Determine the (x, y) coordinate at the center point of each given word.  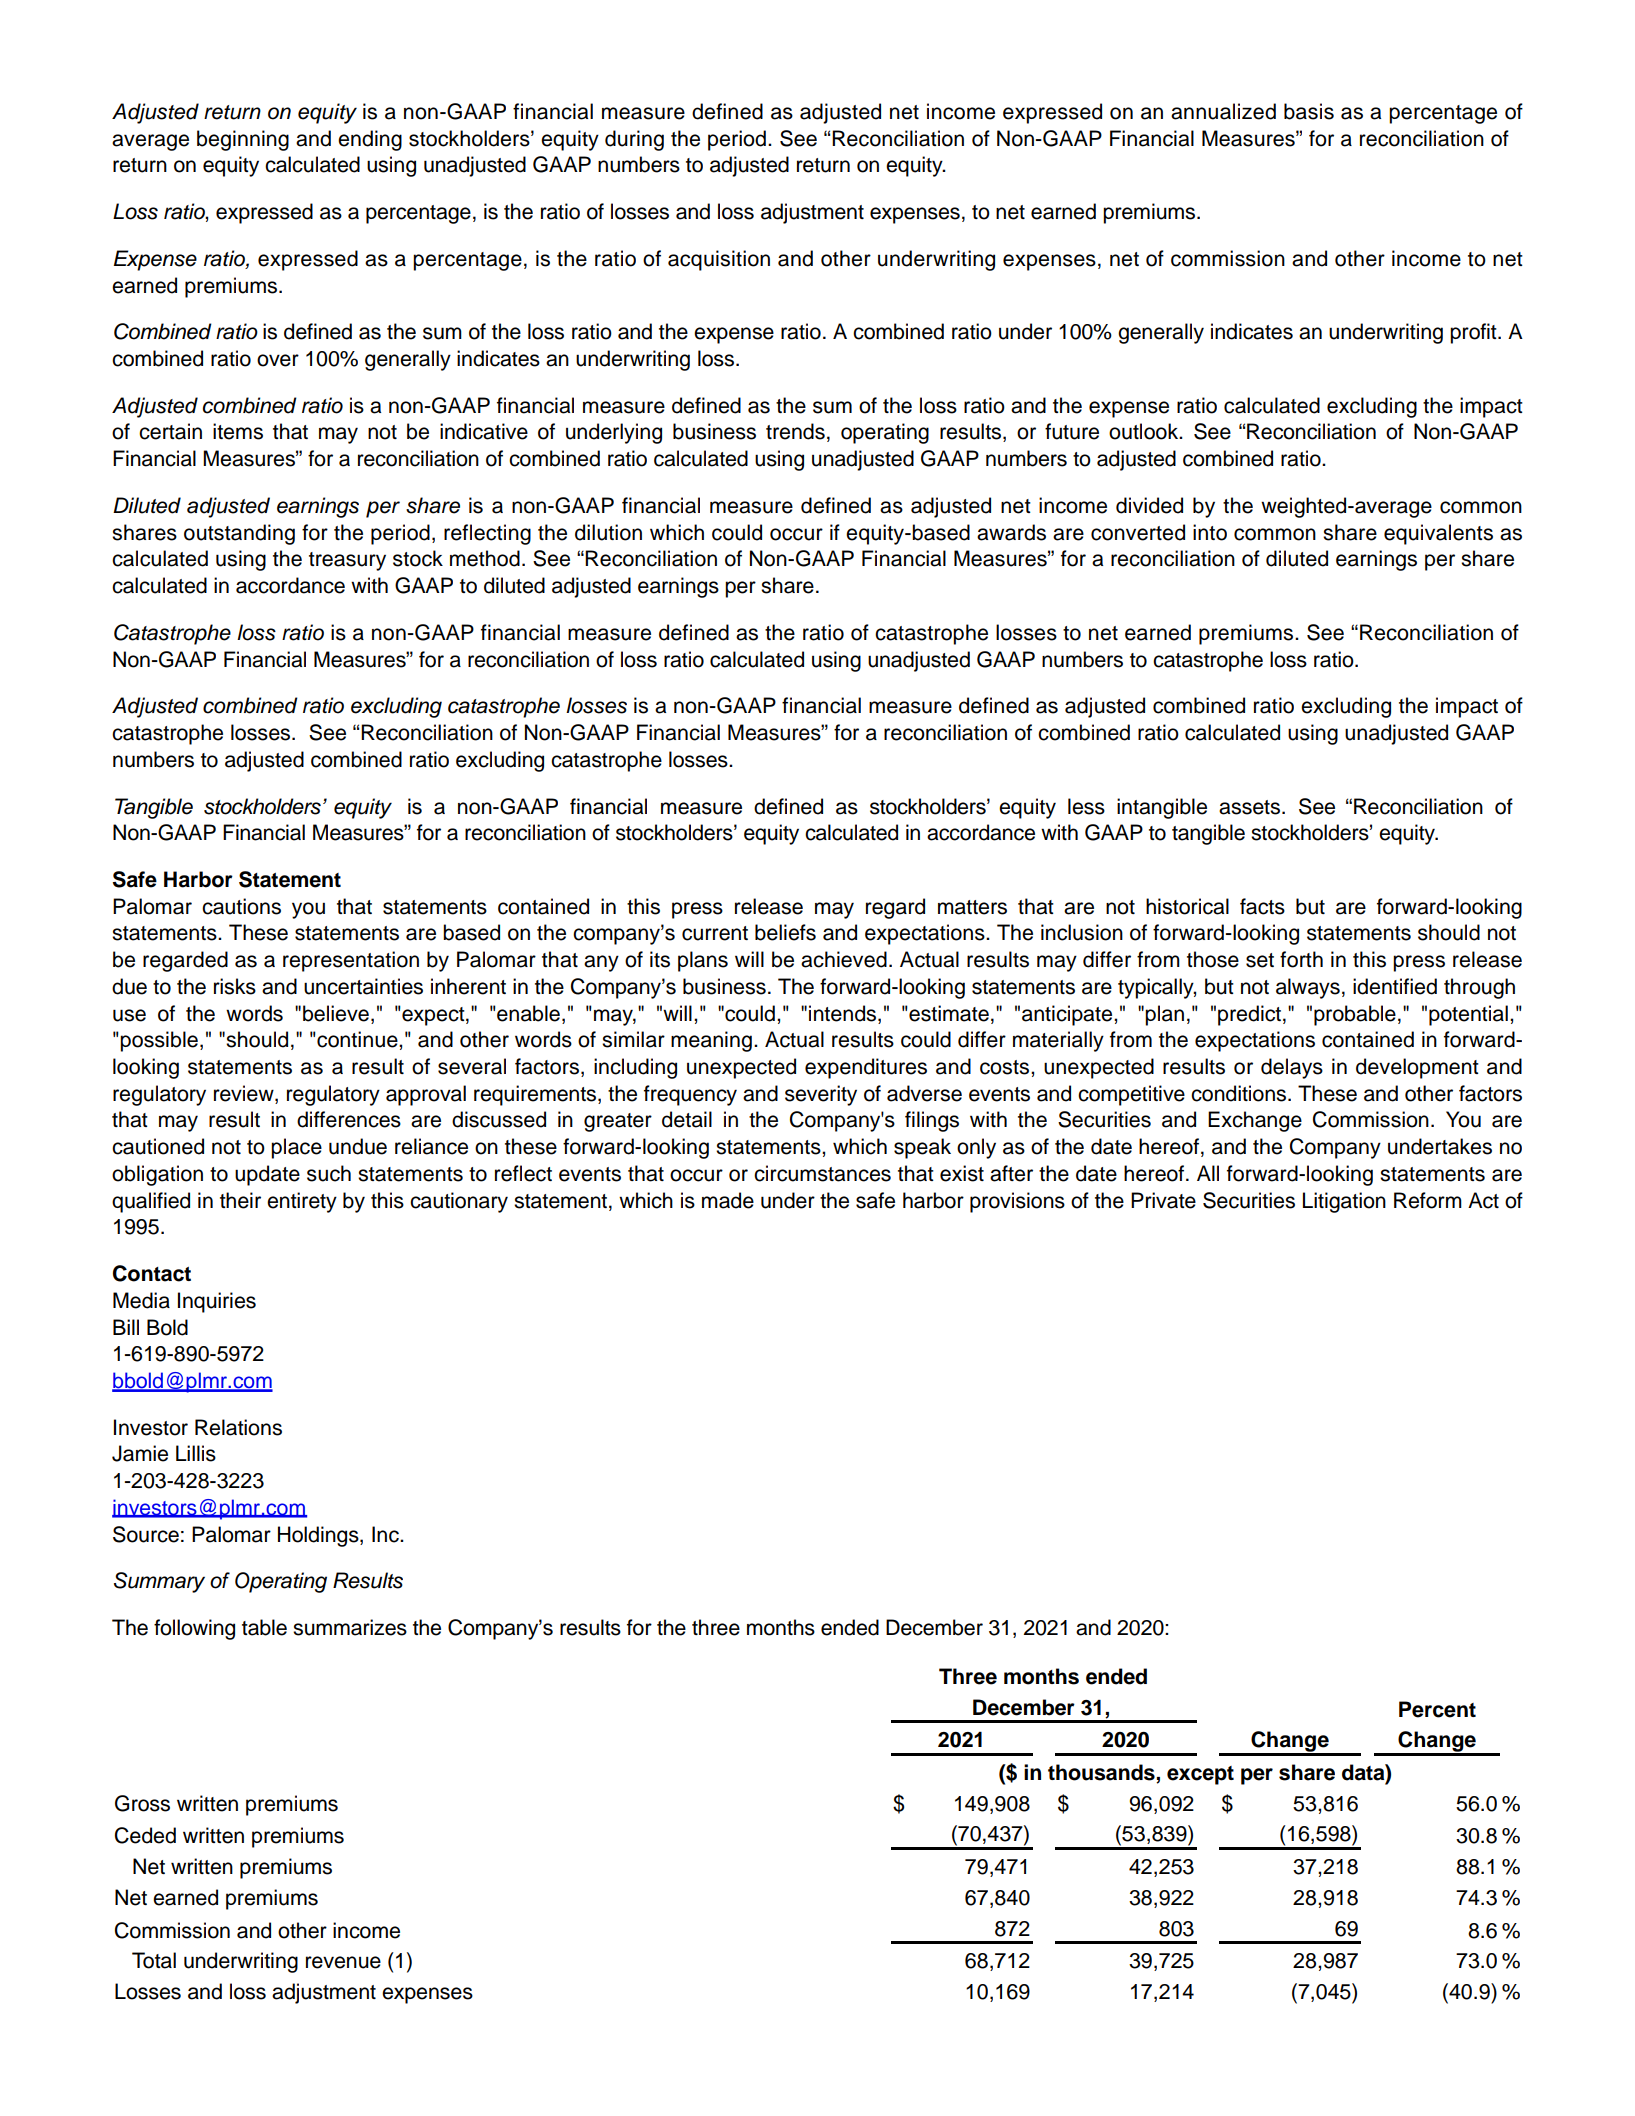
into (1210, 532)
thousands (1102, 1773)
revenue (343, 1962)
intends (844, 1013)
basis (1309, 111)
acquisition (719, 260)
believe (336, 1013)
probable (1355, 1015)
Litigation (1344, 1202)
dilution (608, 532)
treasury (347, 561)
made (728, 1200)
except (1200, 1775)
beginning (243, 140)
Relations (238, 1427)
